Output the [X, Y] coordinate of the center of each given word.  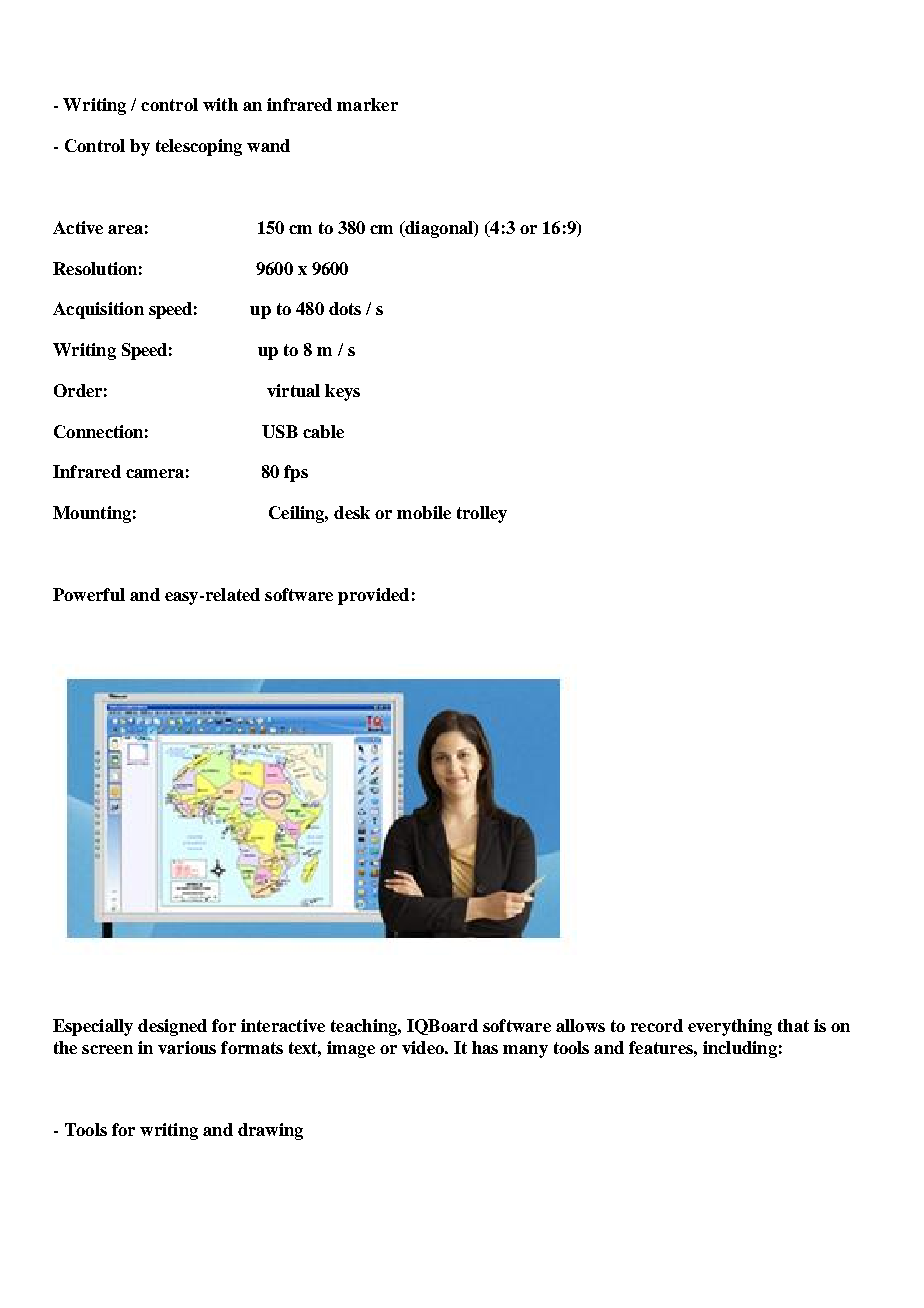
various [187, 1047]
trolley [482, 514]
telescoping [199, 147]
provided [373, 596]
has [485, 1047]
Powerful [89, 594]
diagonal [439, 229]
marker [367, 104]
